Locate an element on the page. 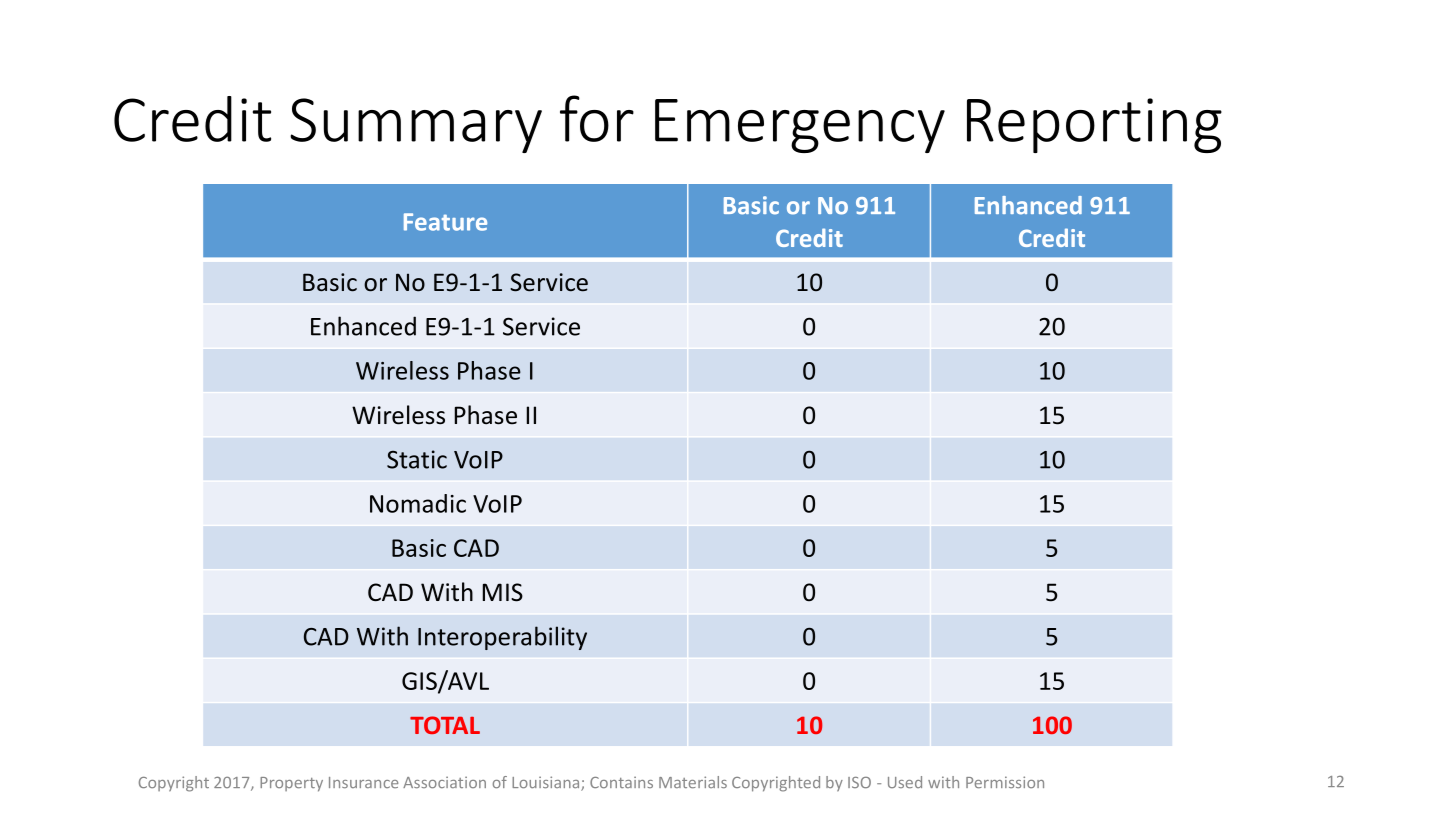  Materials is located at coordinates (693, 782).
